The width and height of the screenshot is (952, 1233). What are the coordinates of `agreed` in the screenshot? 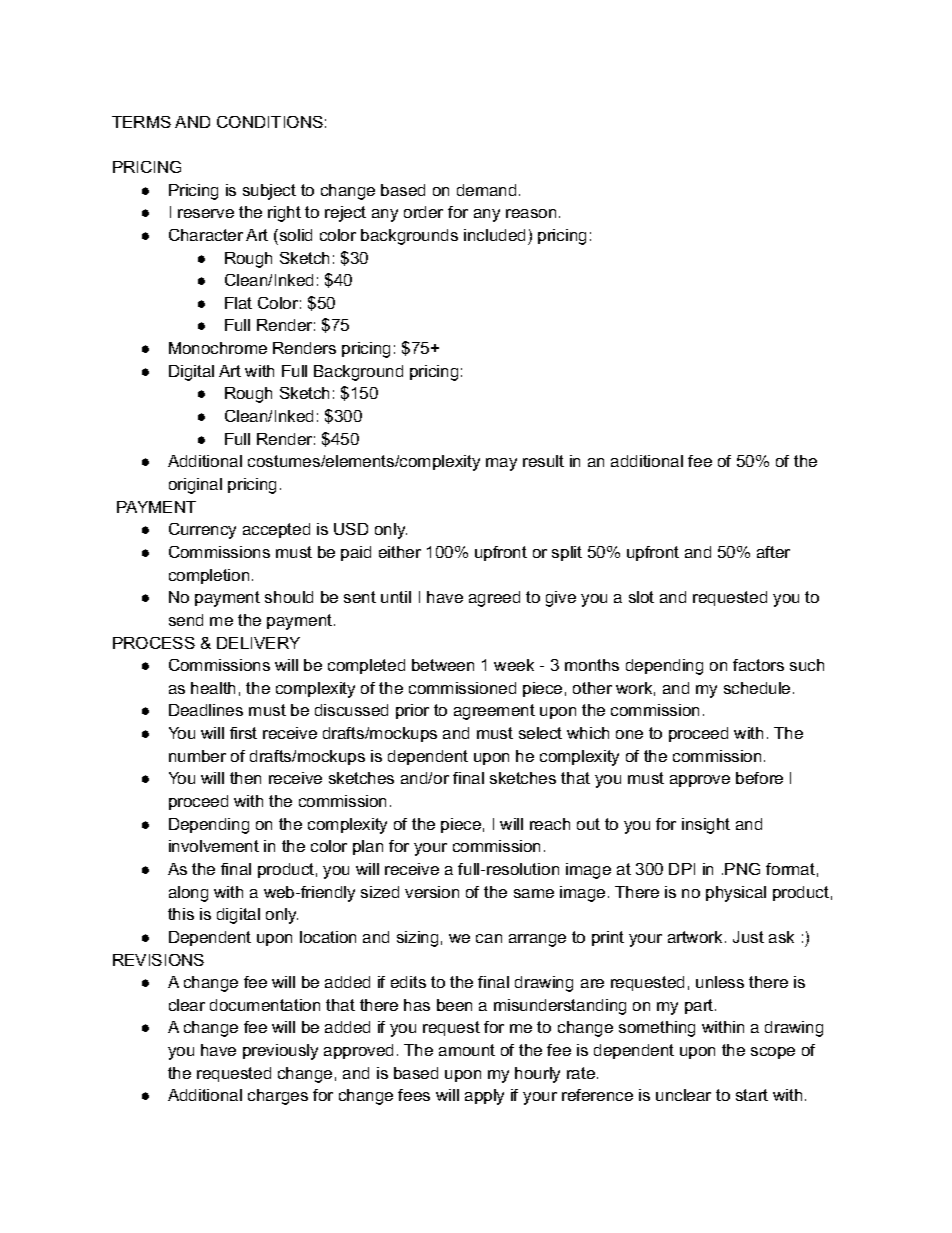 It's located at (494, 599).
